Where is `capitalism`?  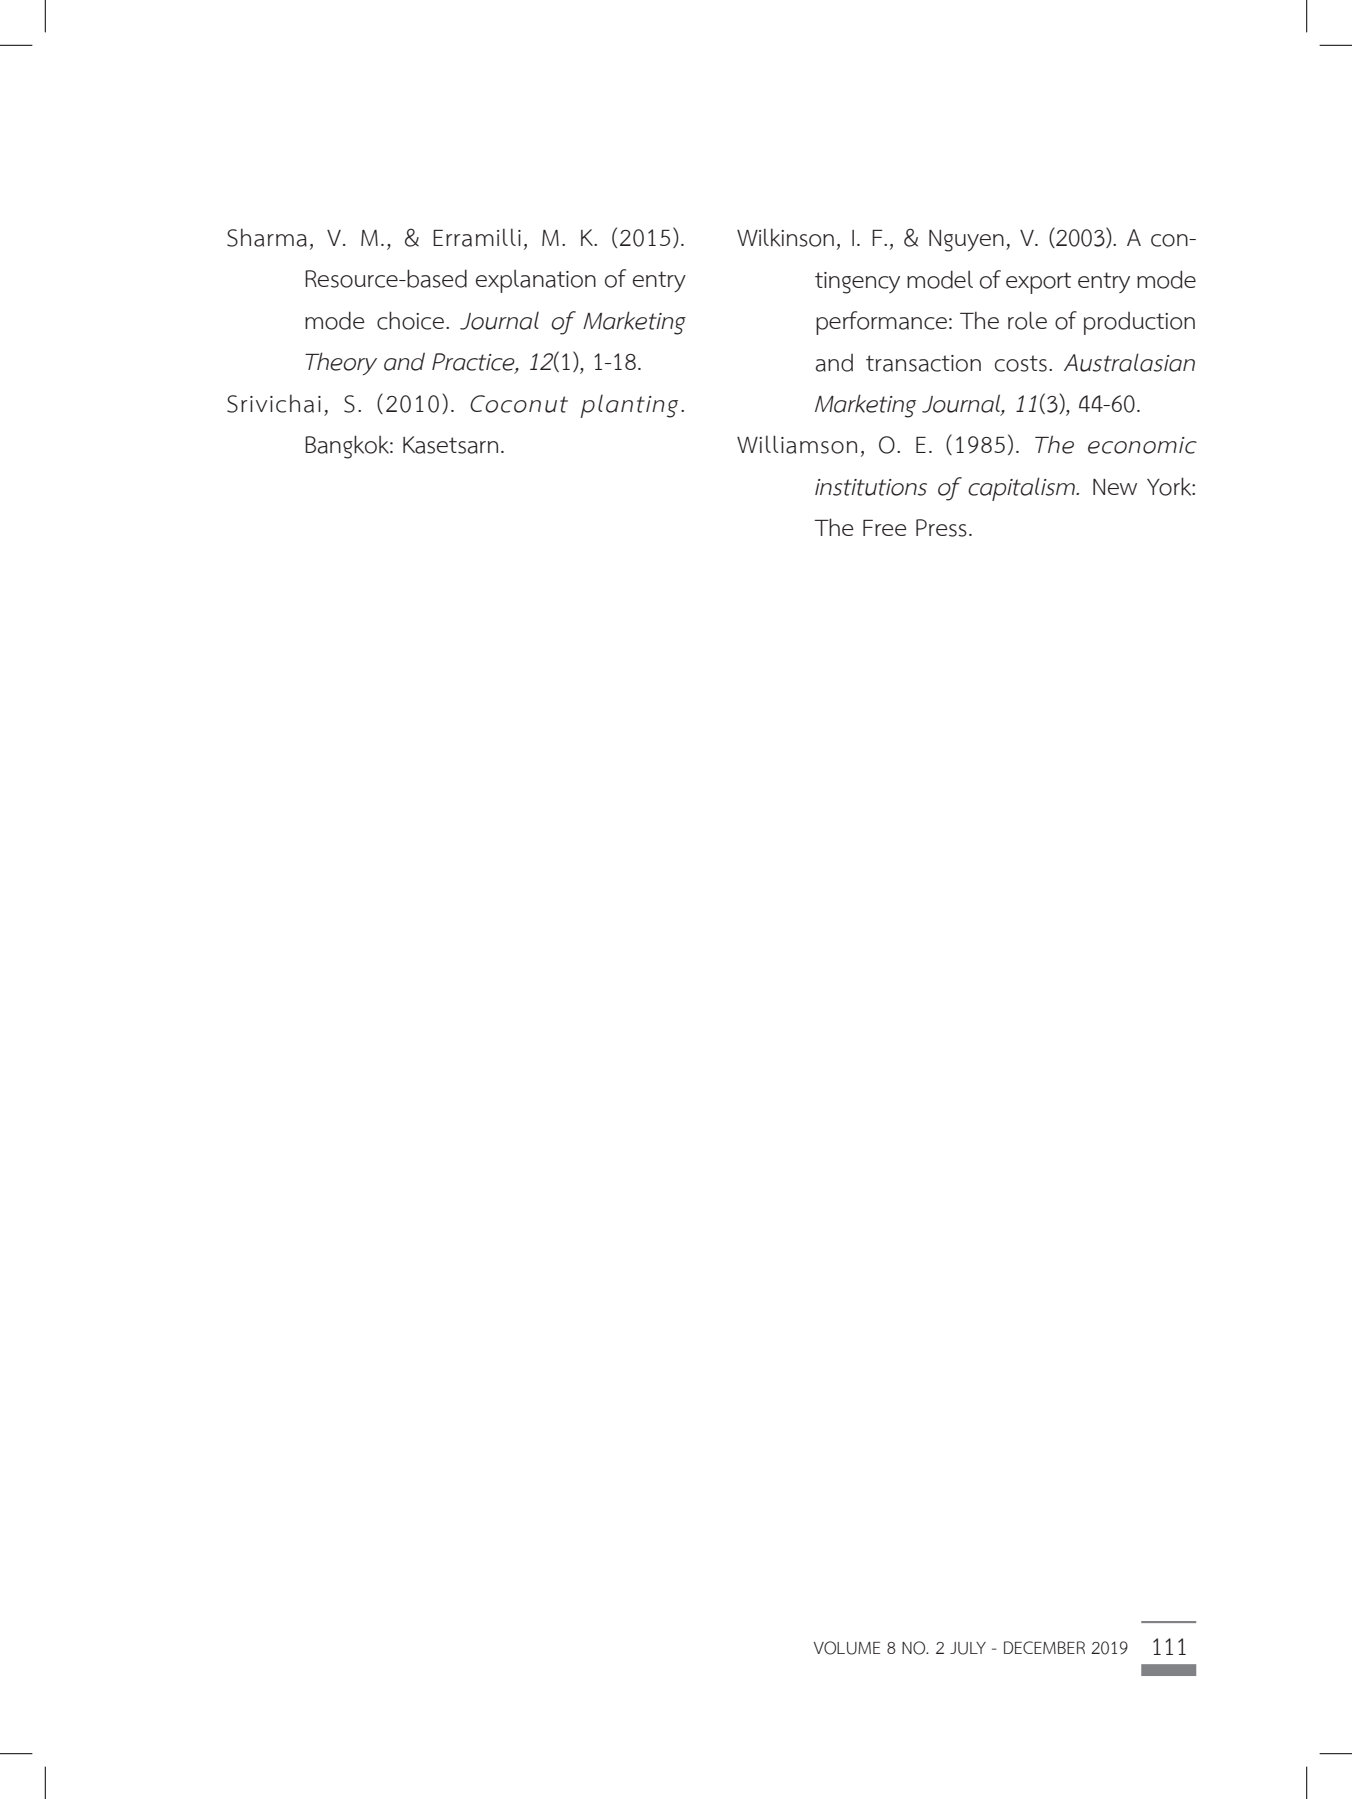
capitalism is located at coordinates (1023, 489).
